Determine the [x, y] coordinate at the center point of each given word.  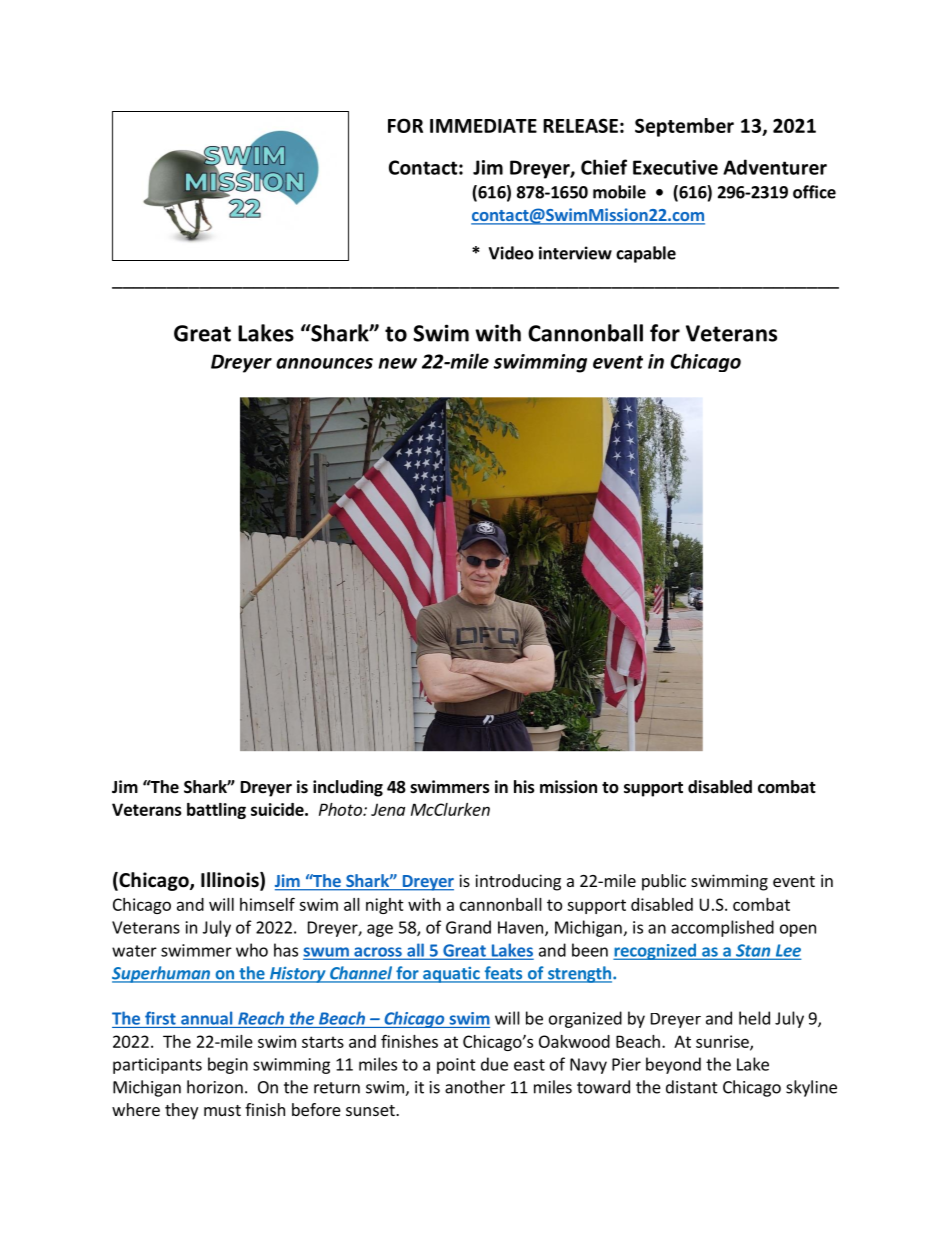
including [348, 788]
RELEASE [580, 125]
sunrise [723, 1042]
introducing [518, 882]
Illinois [231, 881]
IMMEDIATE [483, 126]
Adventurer [775, 167]
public [664, 882]
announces [324, 363]
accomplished [722, 928]
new [397, 363]
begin [228, 1065]
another [475, 1087]
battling [216, 811]
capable [646, 254]
